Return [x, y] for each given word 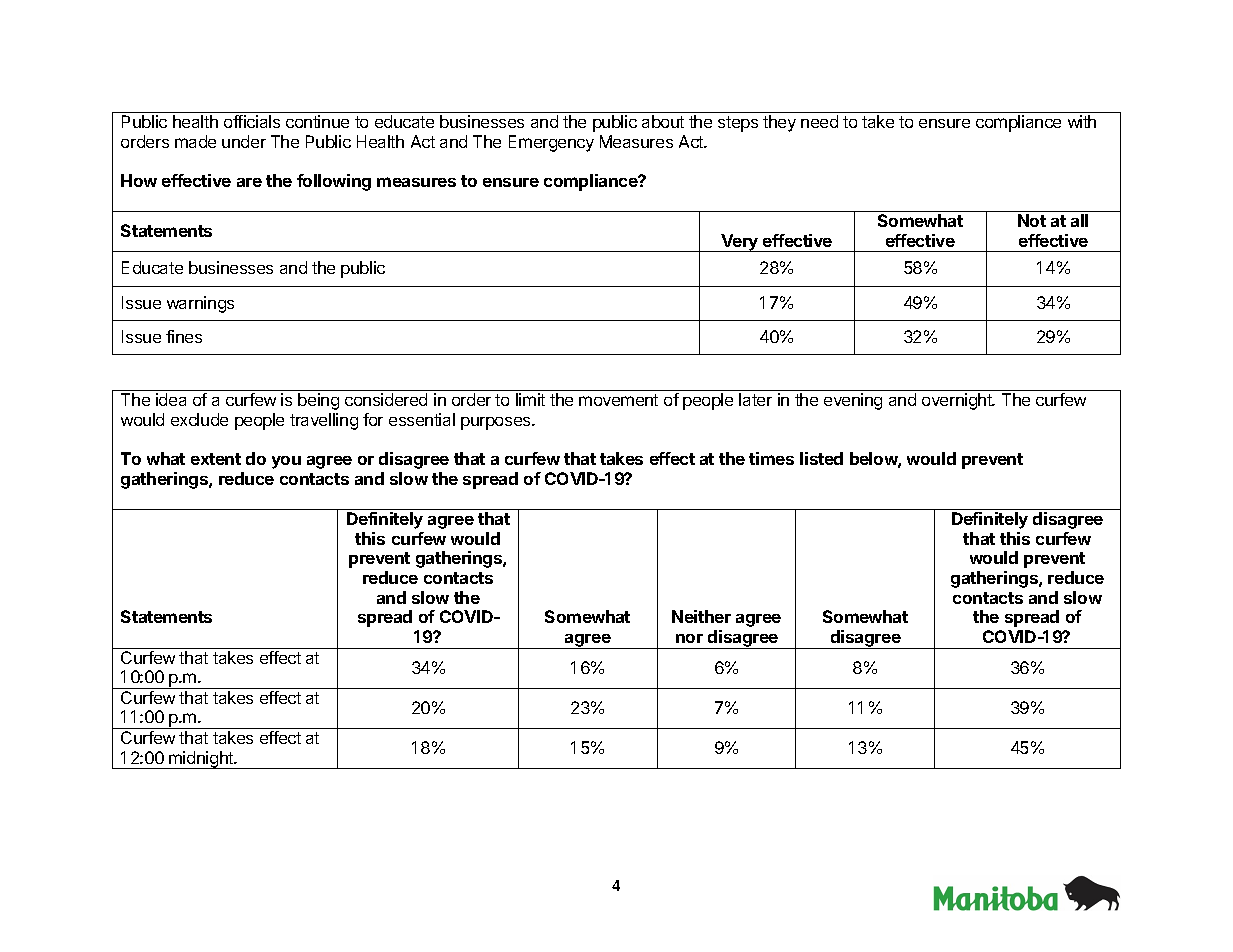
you [286, 462]
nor [689, 638]
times [771, 458]
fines [184, 336]
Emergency [551, 143]
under [244, 141]
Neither [701, 616]
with [1082, 121]
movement [618, 400]
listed [821, 458]
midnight [201, 760]
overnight [958, 401]
